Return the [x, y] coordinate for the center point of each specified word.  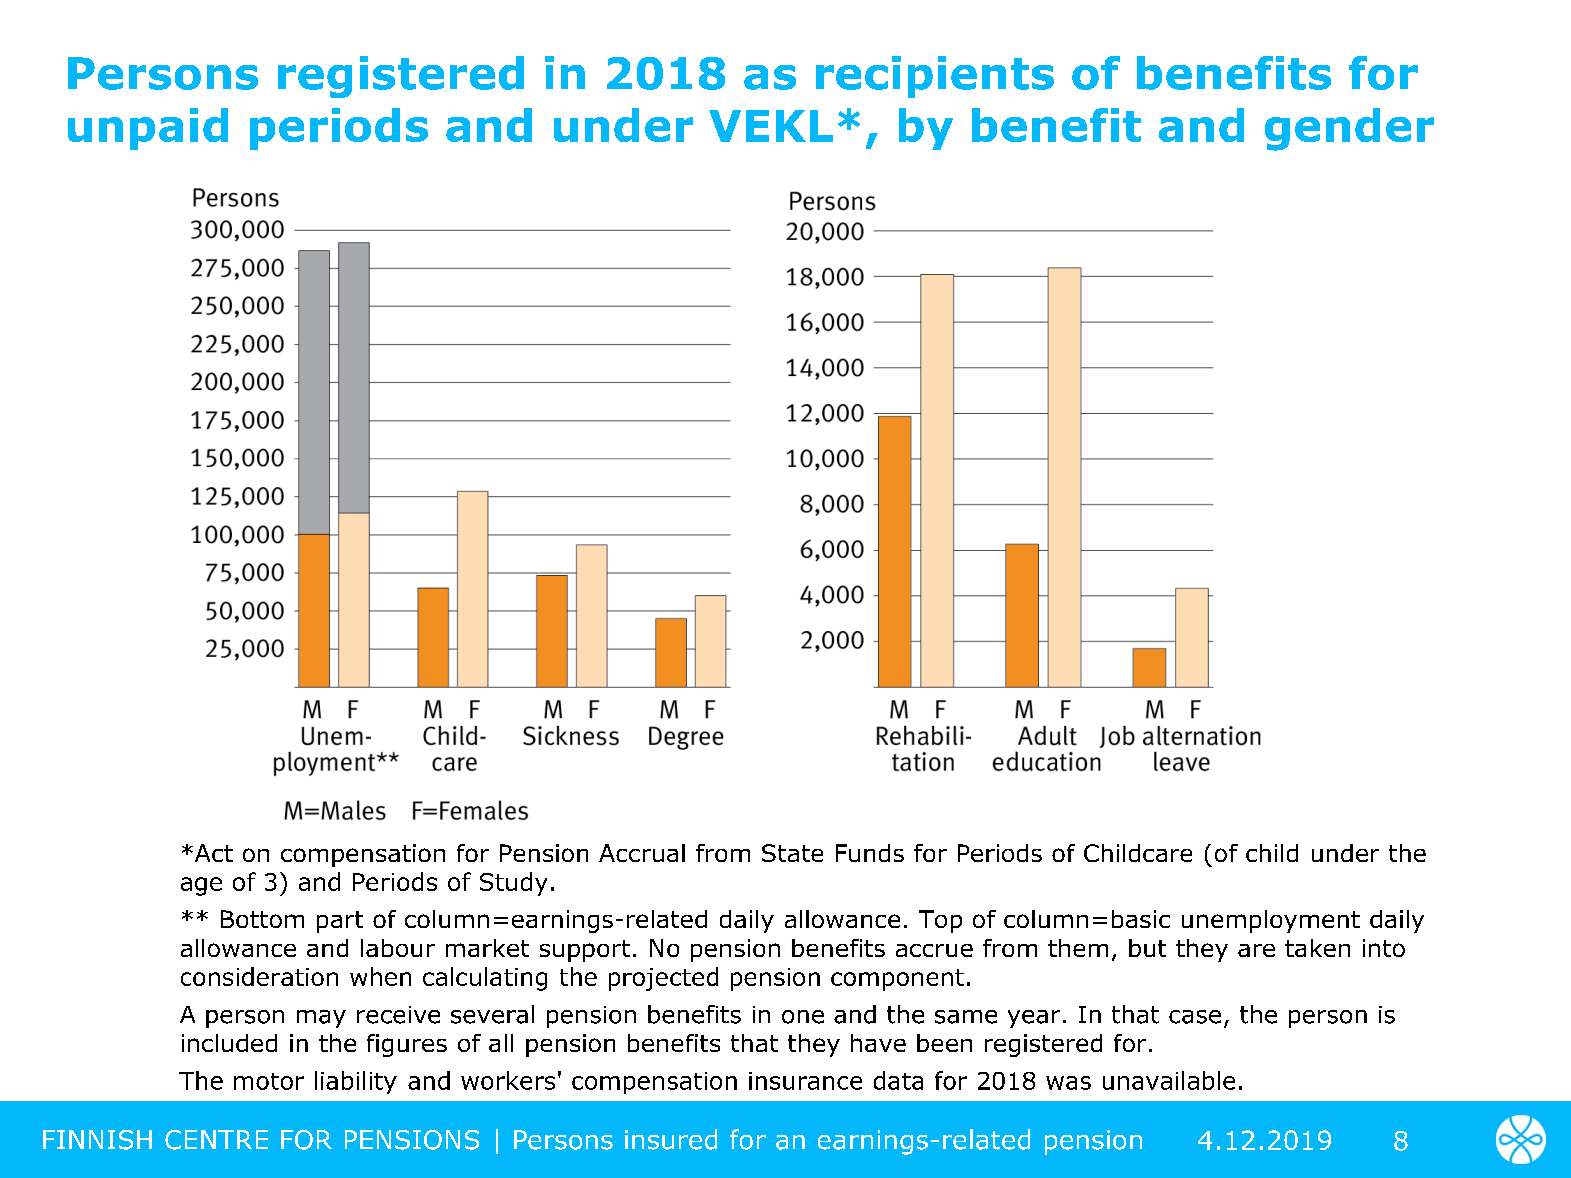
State [792, 853]
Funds [870, 853]
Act [212, 853]
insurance [805, 1081]
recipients [935, 77]
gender [1349, 129]
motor [269, 1081]
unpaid [148, 129]
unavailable [1169, 1080]
